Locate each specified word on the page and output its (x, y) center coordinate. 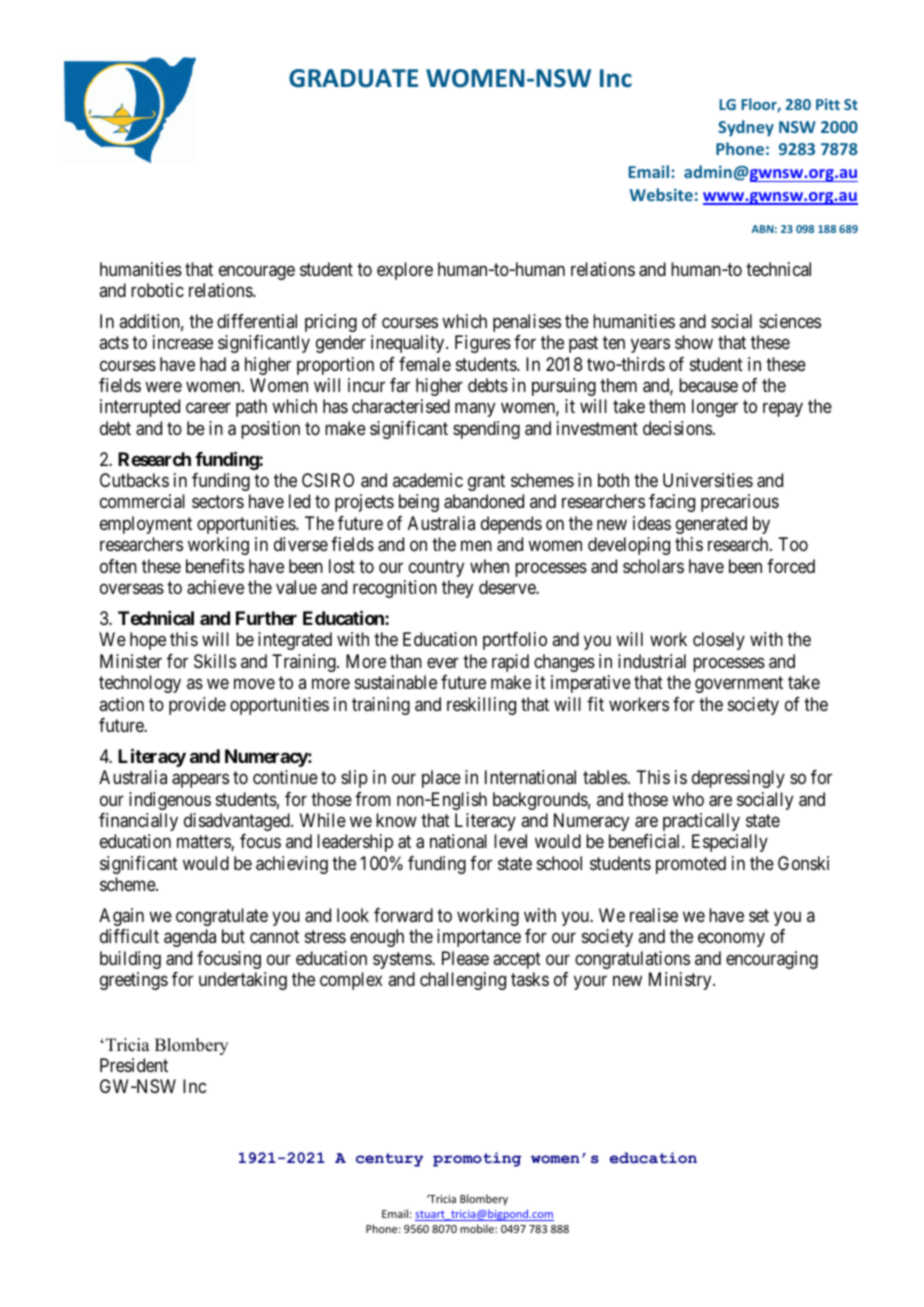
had (213, 364)
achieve (215, 587)
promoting (477, 1159)
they (457, 589)
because (708, 385)
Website (661, 194)
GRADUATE (353, 78)
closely (719, 641)
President (134, 1065)
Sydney (746, 128)
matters (204, 843)
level (510, 841)
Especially (730, 843)
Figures (483, 344)
